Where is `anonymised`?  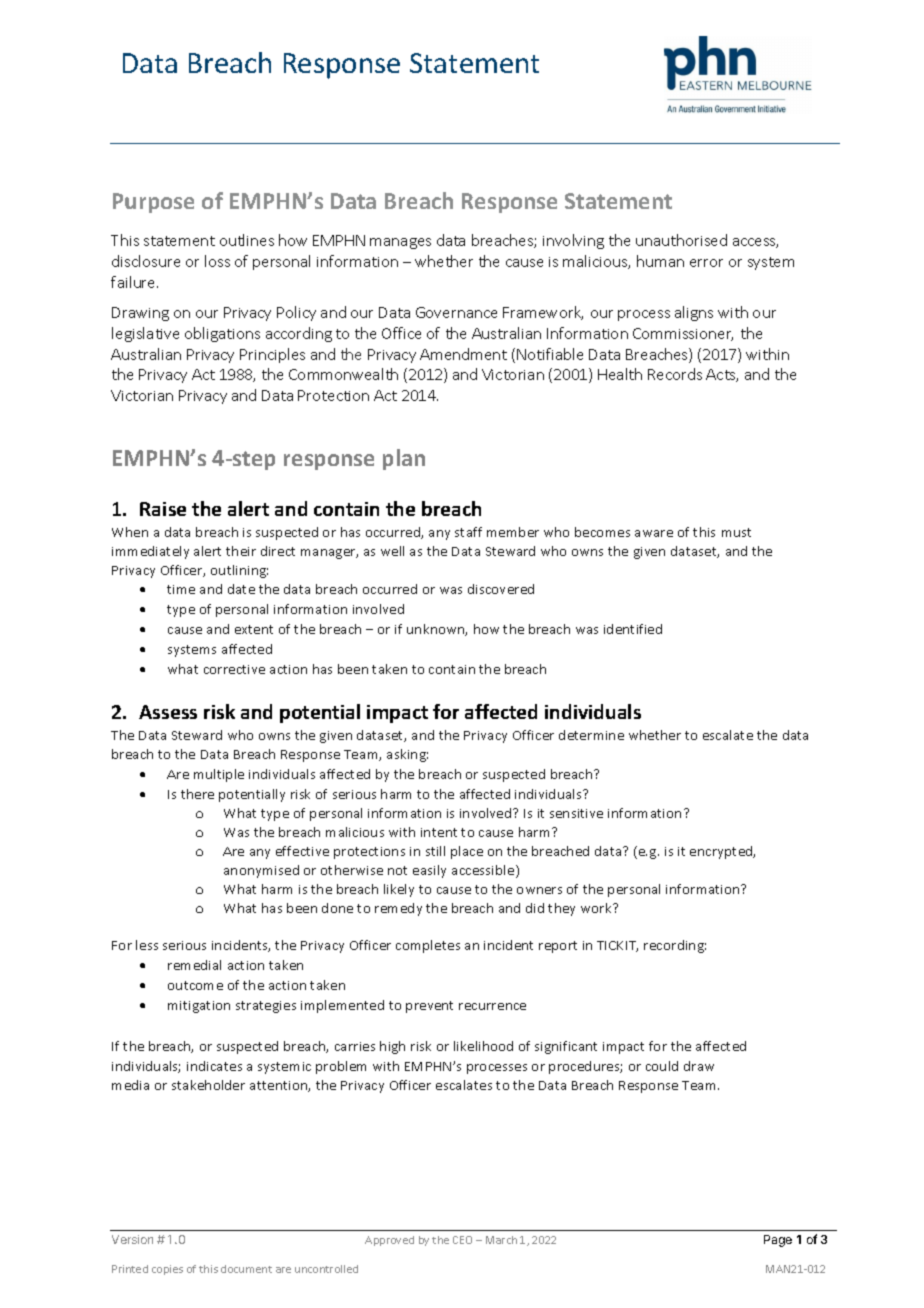
anonymised is located at coordinates (261, 871).
